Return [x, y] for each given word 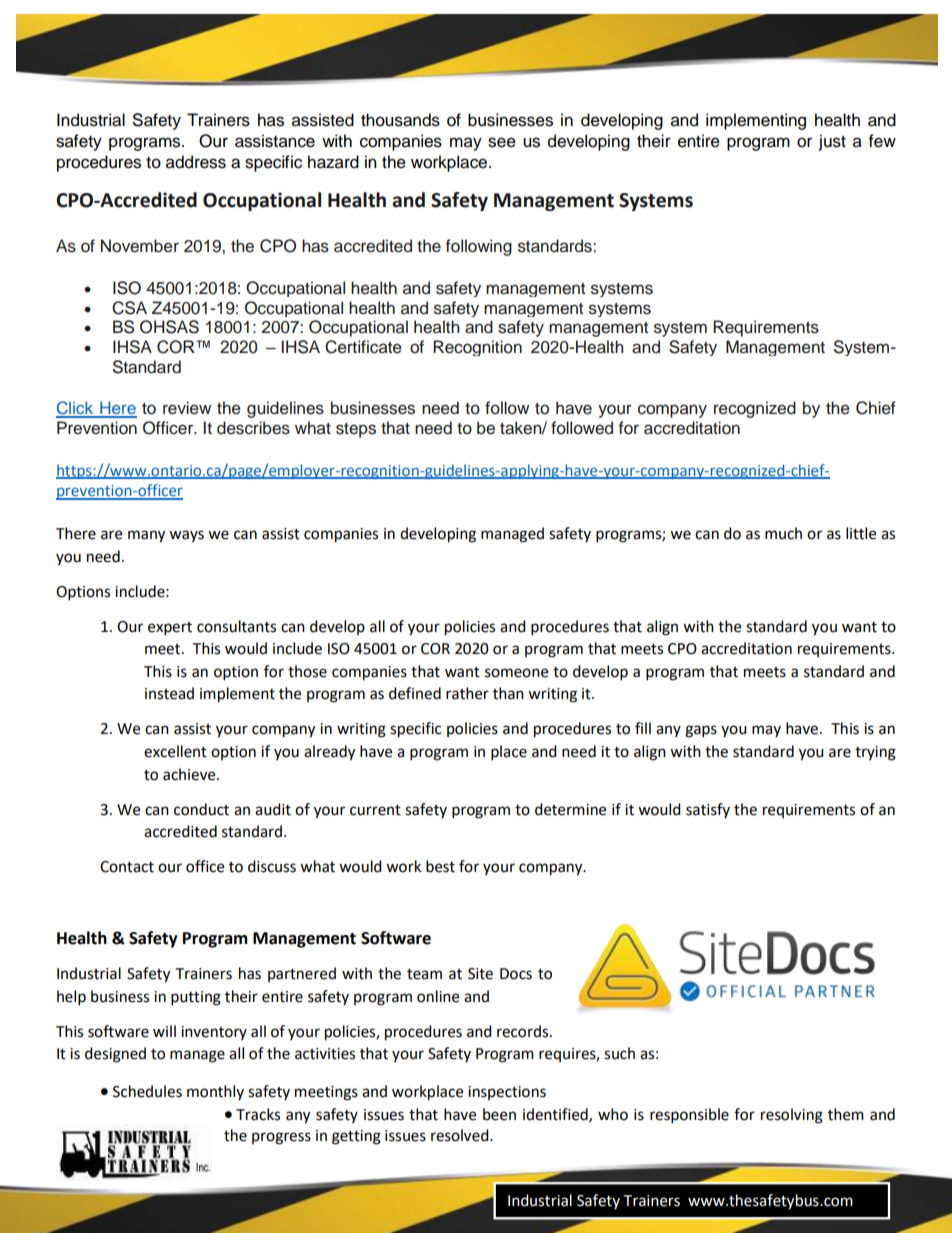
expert [170, 629]
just [832, 142]
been [499, 1114]
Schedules [147, 1091]
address [196, 162]
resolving [792, 1116]
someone [516, 673]
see [502, 142]
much [783, 533]
